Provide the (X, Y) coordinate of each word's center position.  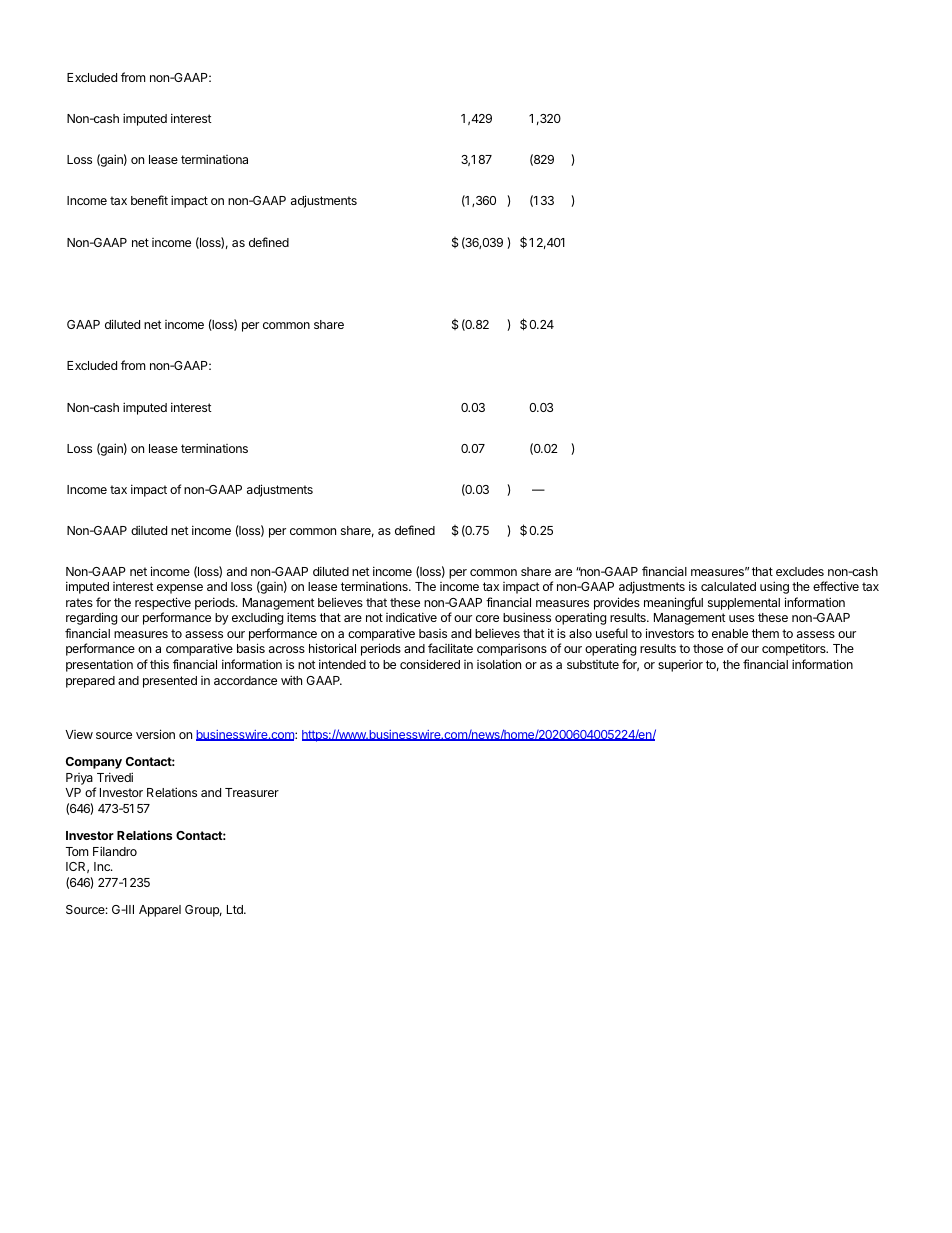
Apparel (160, 911)
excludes (800, 571)
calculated (728, 586)
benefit (149, 200)
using (774, 587)
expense (180, 589)
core (487, 618)
